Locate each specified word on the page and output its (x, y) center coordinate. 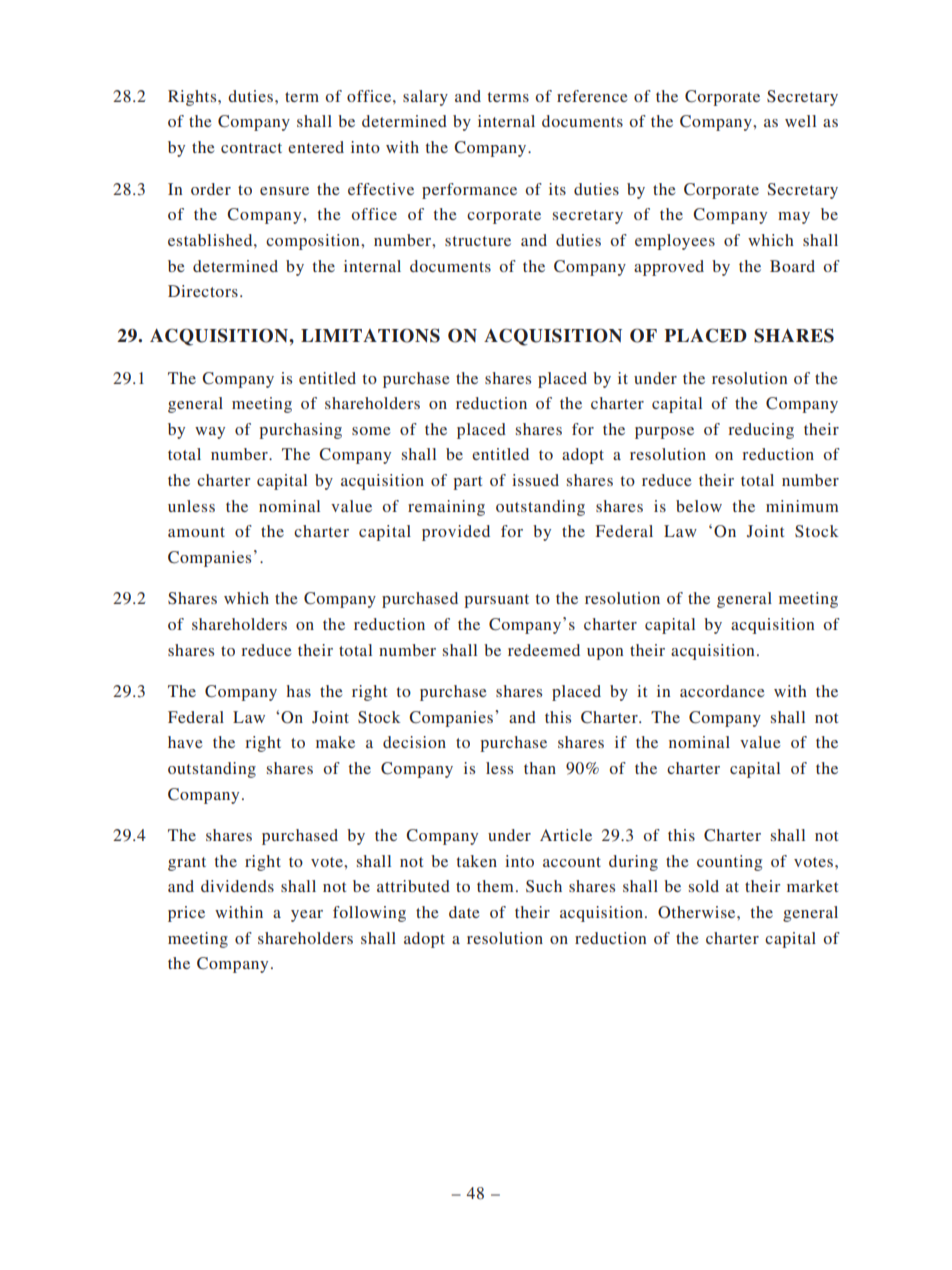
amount (196, 532)
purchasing (300, 431)
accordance (722, 691)
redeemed (544, 650)
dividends (237, 886)
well (800, 121)
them (495, 886)
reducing (761, 431)
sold (704, 886)
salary (425, 98)
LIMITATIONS (370, 335)
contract (251, 148)
